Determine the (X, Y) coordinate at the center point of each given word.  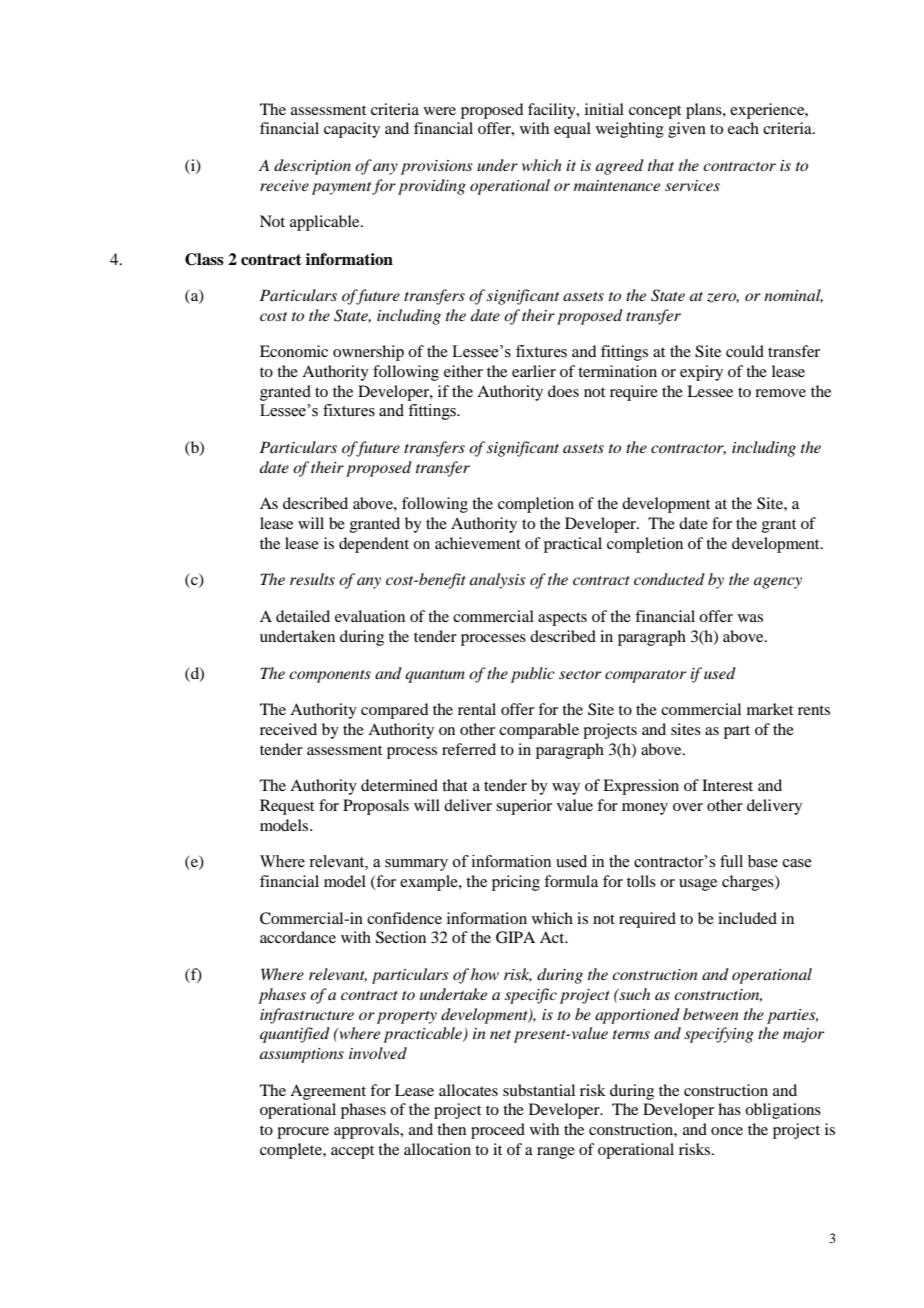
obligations (783, 1111)
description (312, 167)
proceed (498, 1131)
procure (303, 1133)
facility (553, 111)
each (743, 128)
